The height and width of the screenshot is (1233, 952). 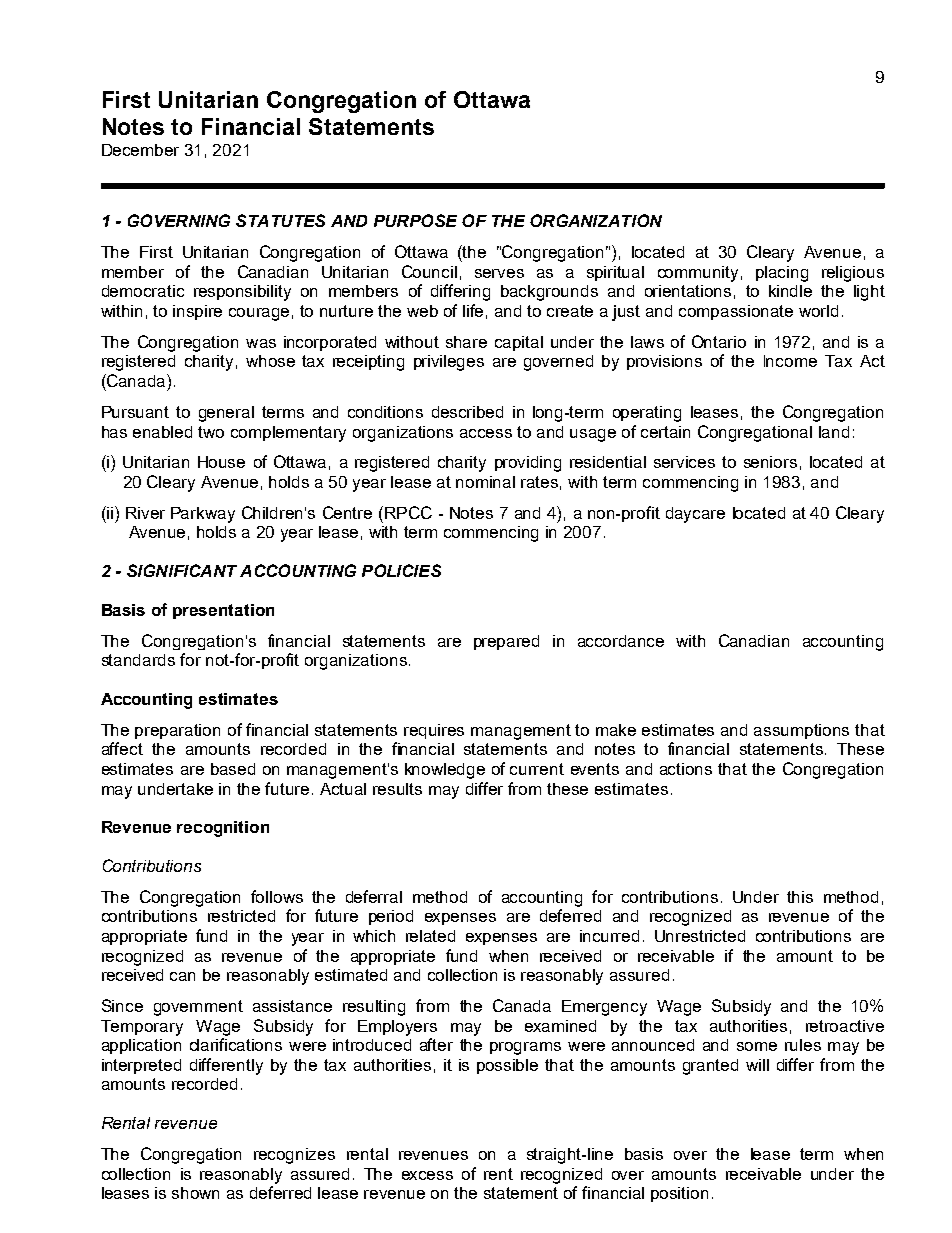 I want to click on this, so click(x=800, y=897).
